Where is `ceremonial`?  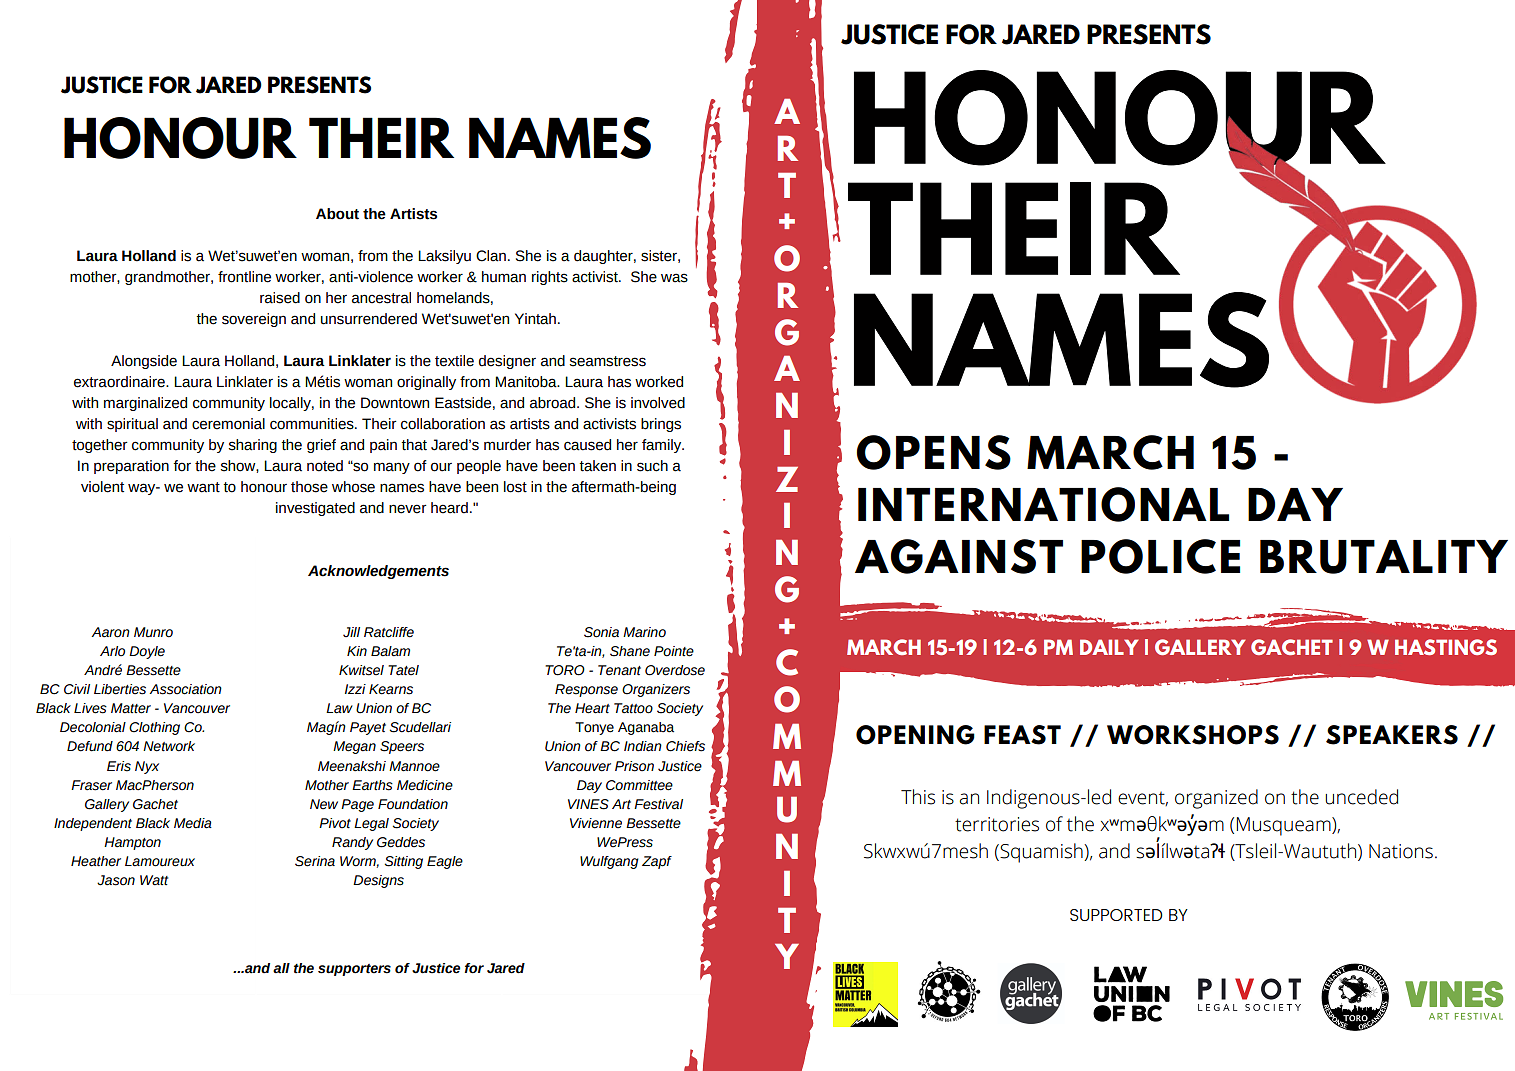 ceremonial is located at coordinates (228, 424).
